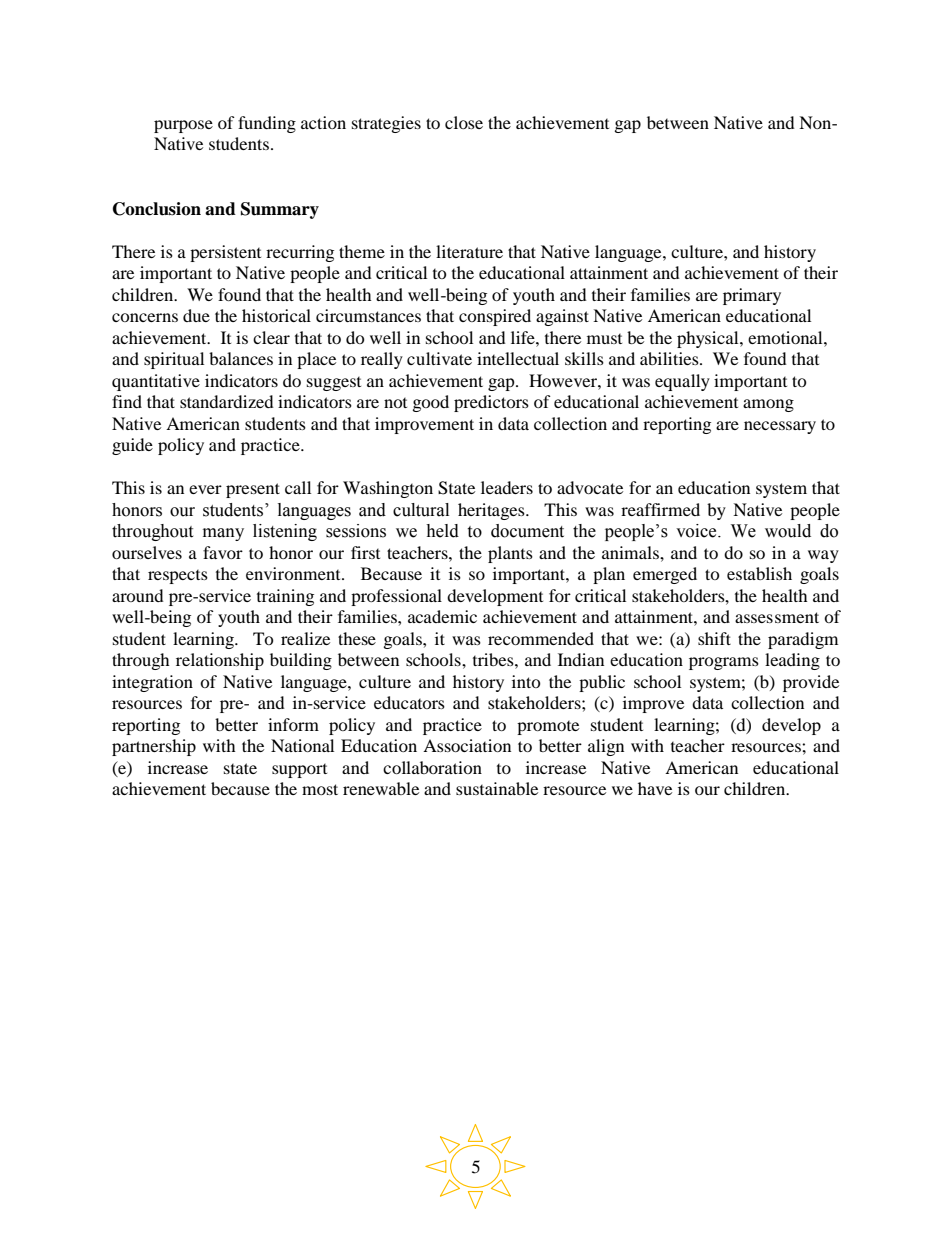 Image resolution: width=952 pixels, height=1233 pixels. What do you see at coordinates (709, 339) in the document?
I see `physical` at bounding box center [709, 339].
